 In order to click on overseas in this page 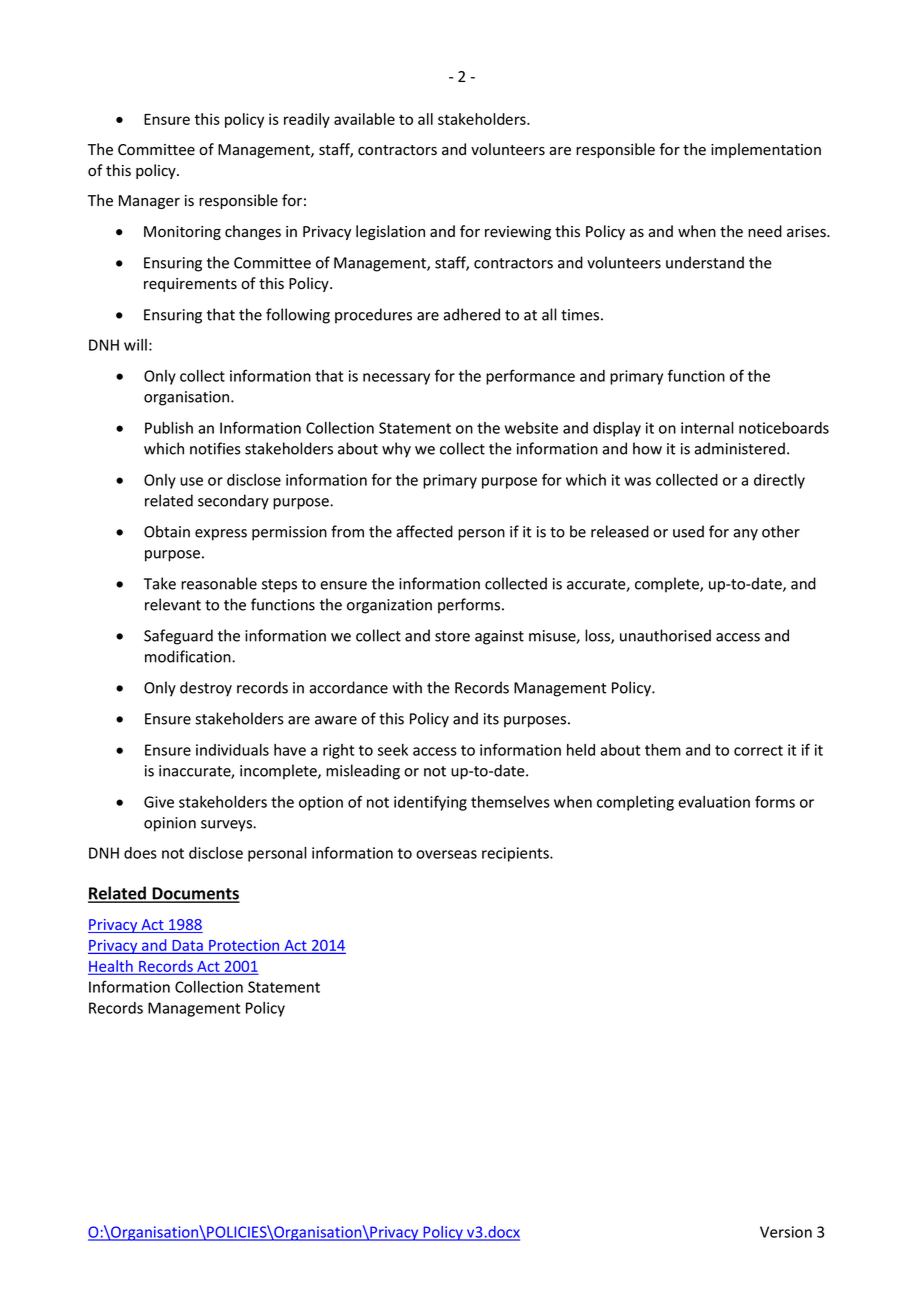, I will do `click(446, 854)`.
